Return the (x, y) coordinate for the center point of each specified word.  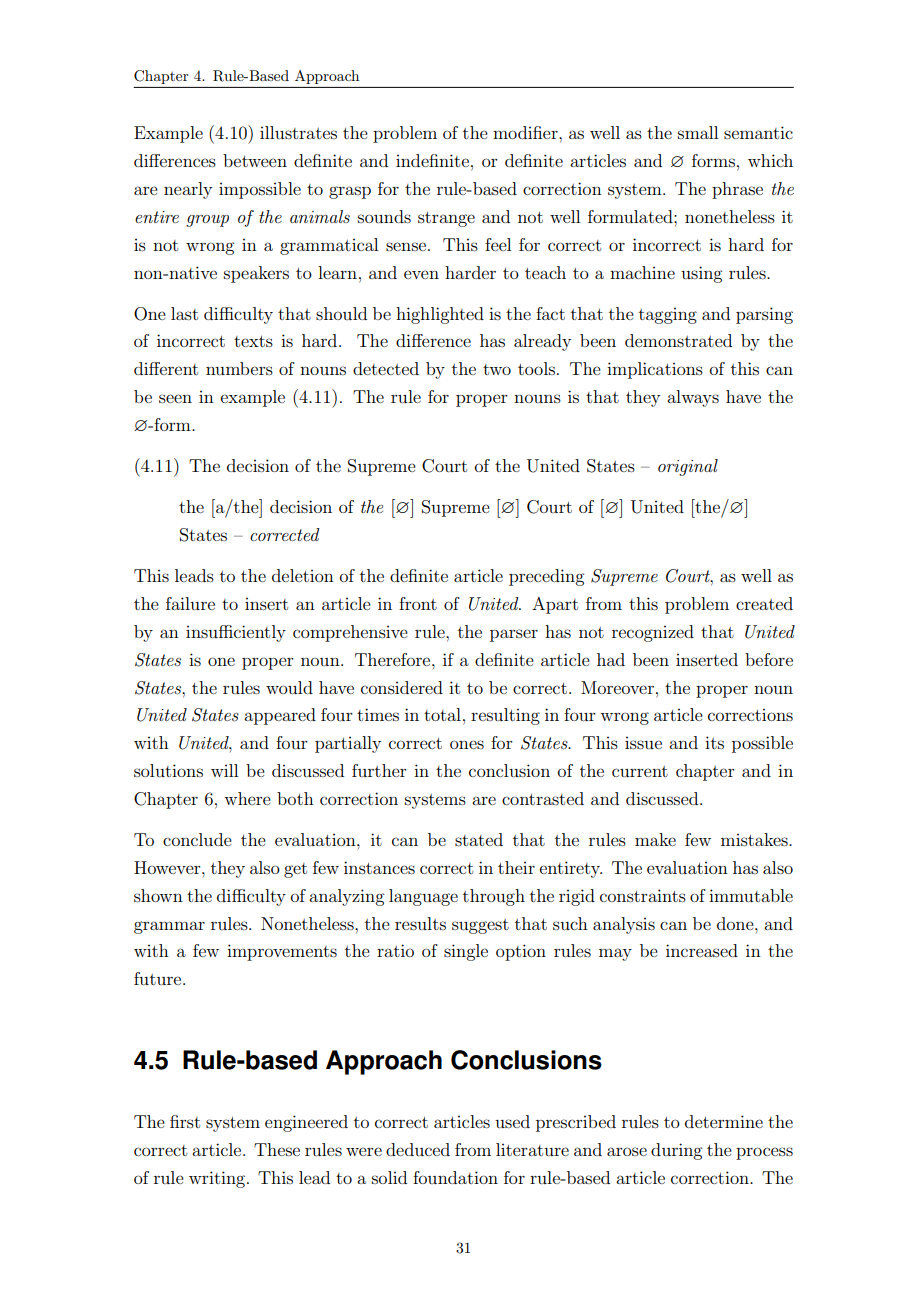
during (676, 1151)
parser (514, 635)
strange (446, 219)
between (255, 160)
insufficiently (236, 633)
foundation (455, 1177)
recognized (653, 633)
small (698, 132)
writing (218, 1179)
